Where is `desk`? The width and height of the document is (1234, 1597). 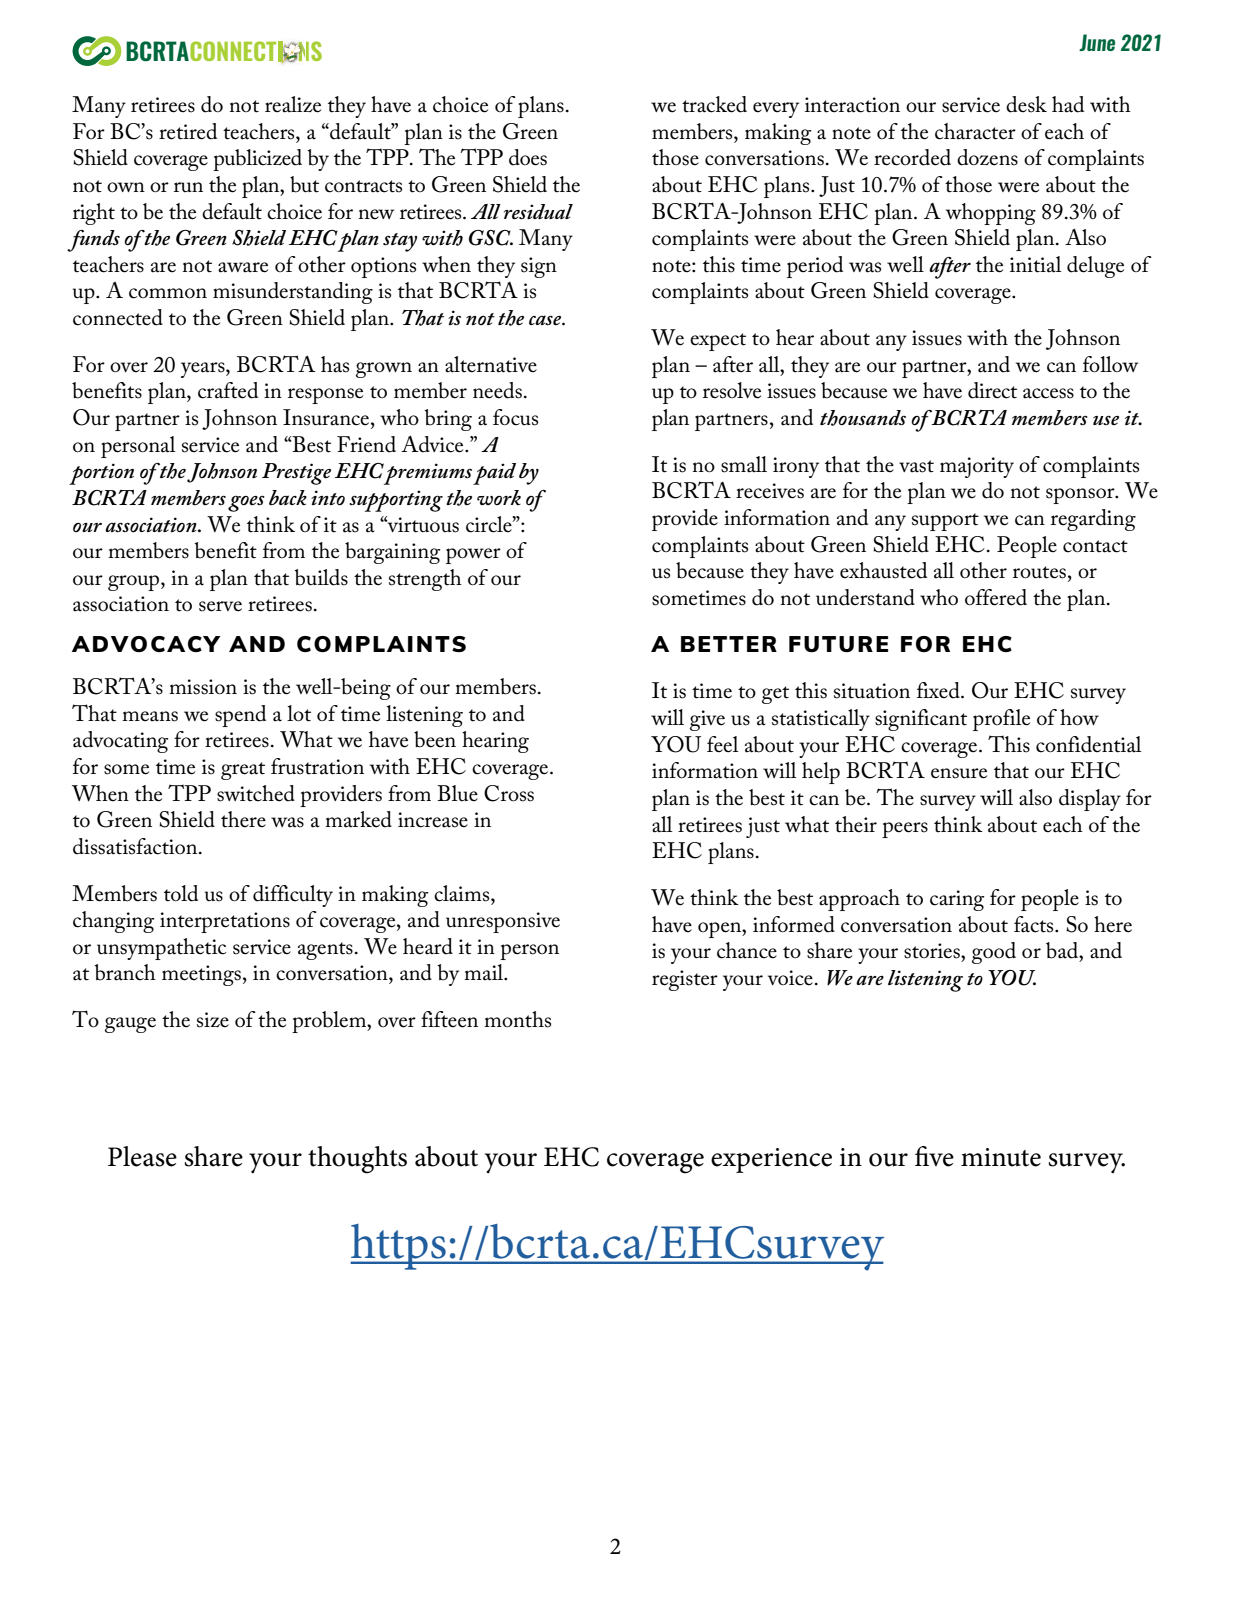 desk is located at coordinates (1026, 104).
